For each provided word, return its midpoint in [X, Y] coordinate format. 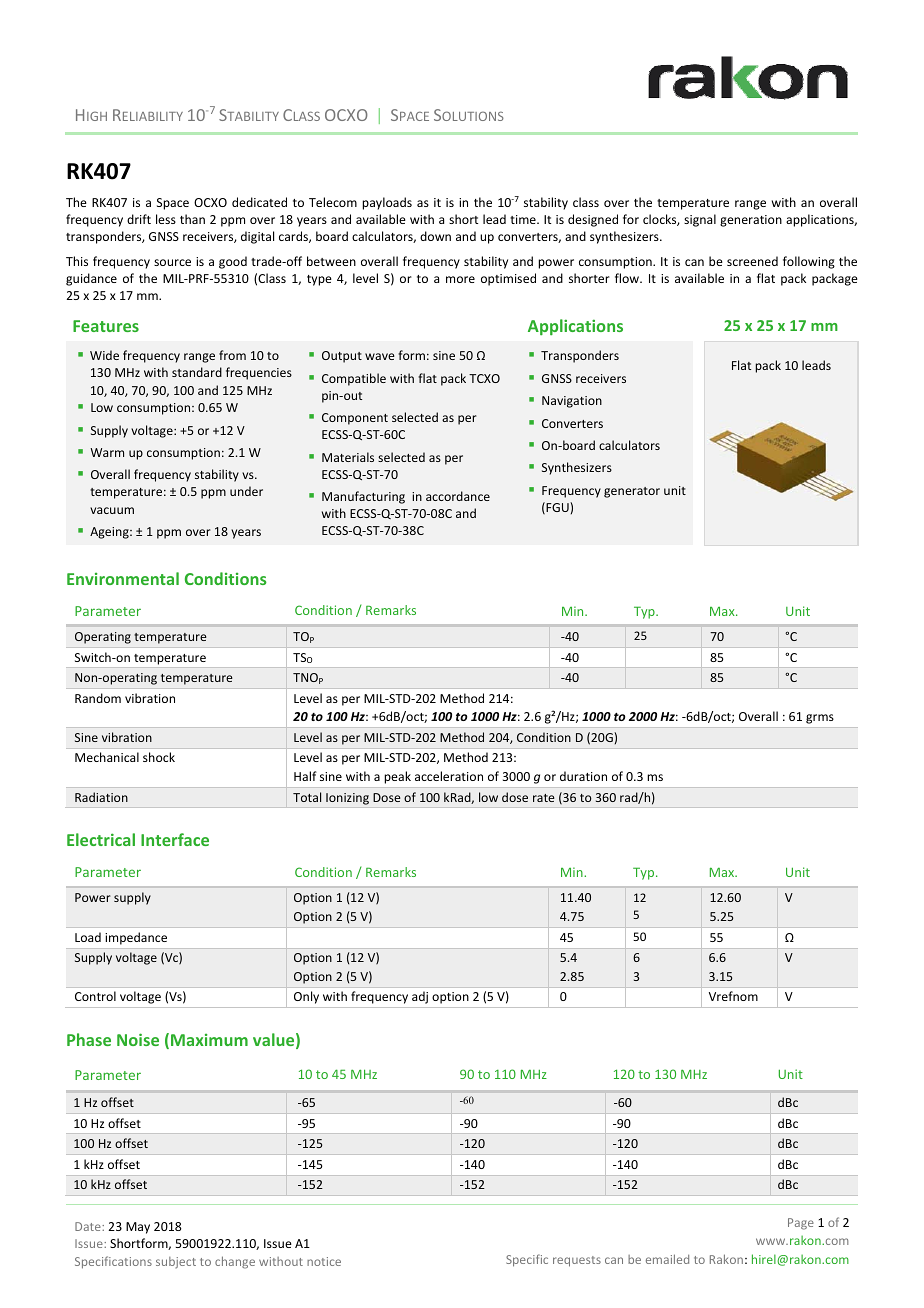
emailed [667, 1259]
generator [632, 492]
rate [544, 798]
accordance [458, 496]
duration [583, 776]
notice [324, 1261]
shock [159, 757]
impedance [136, 938]
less [166, 219]
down [435, 236]
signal [700, 220]
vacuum [112, 510]
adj [420, 997]
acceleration [449, 776]
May [138, 1228]
